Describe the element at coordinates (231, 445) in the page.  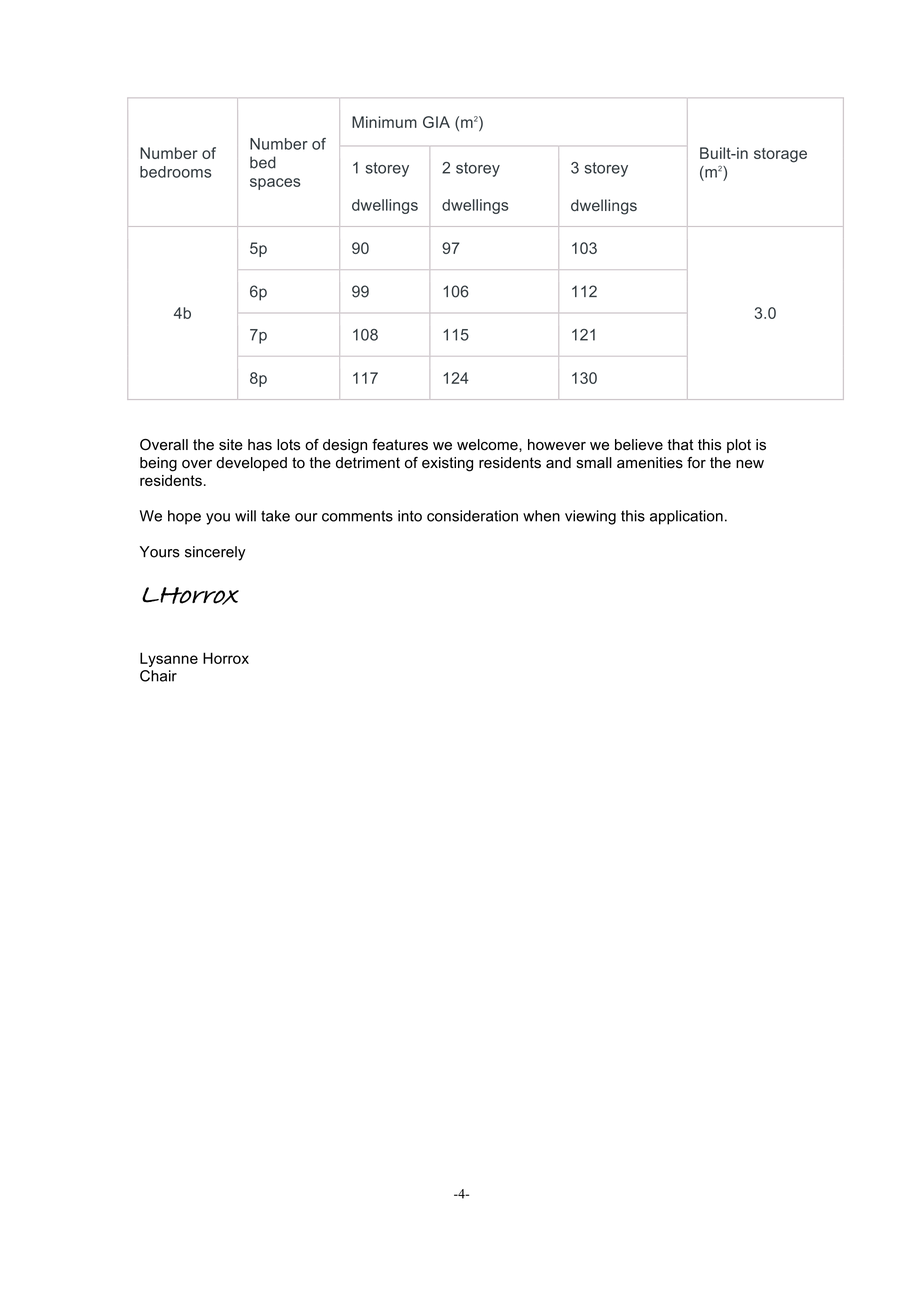
I see `site` at that location.
